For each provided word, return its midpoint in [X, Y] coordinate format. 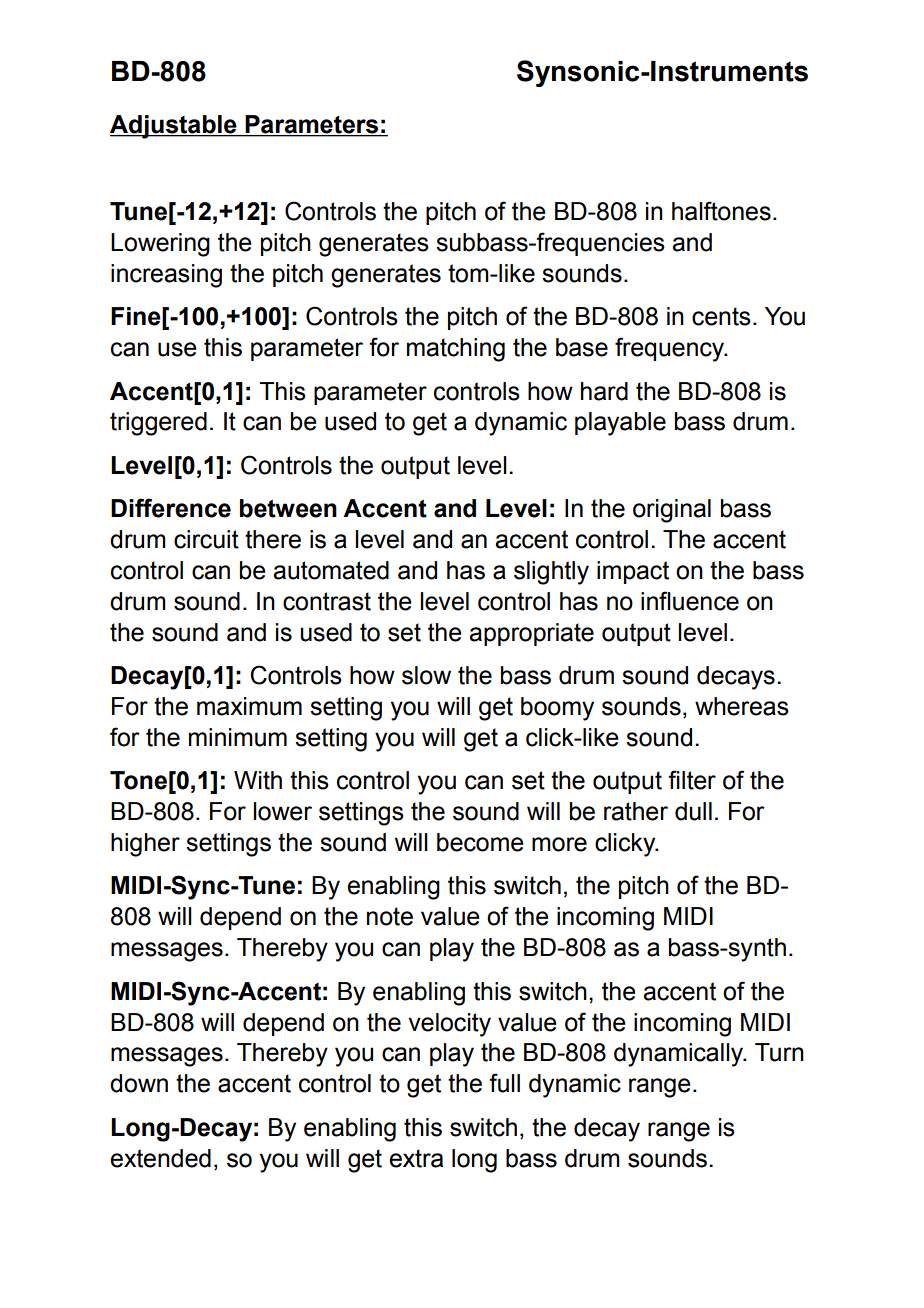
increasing [166, 276]
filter [692, 780]
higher [145, 845]
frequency [671, 349]
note [390, 916]
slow [426, 675]
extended [160, 1158]
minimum [238, 737]
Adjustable [174, 127]
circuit [206, 539]
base [582, 347]
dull [693, 811]
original [672, 511]
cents [721, 316]
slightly [551, 573]
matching [456, 350]
